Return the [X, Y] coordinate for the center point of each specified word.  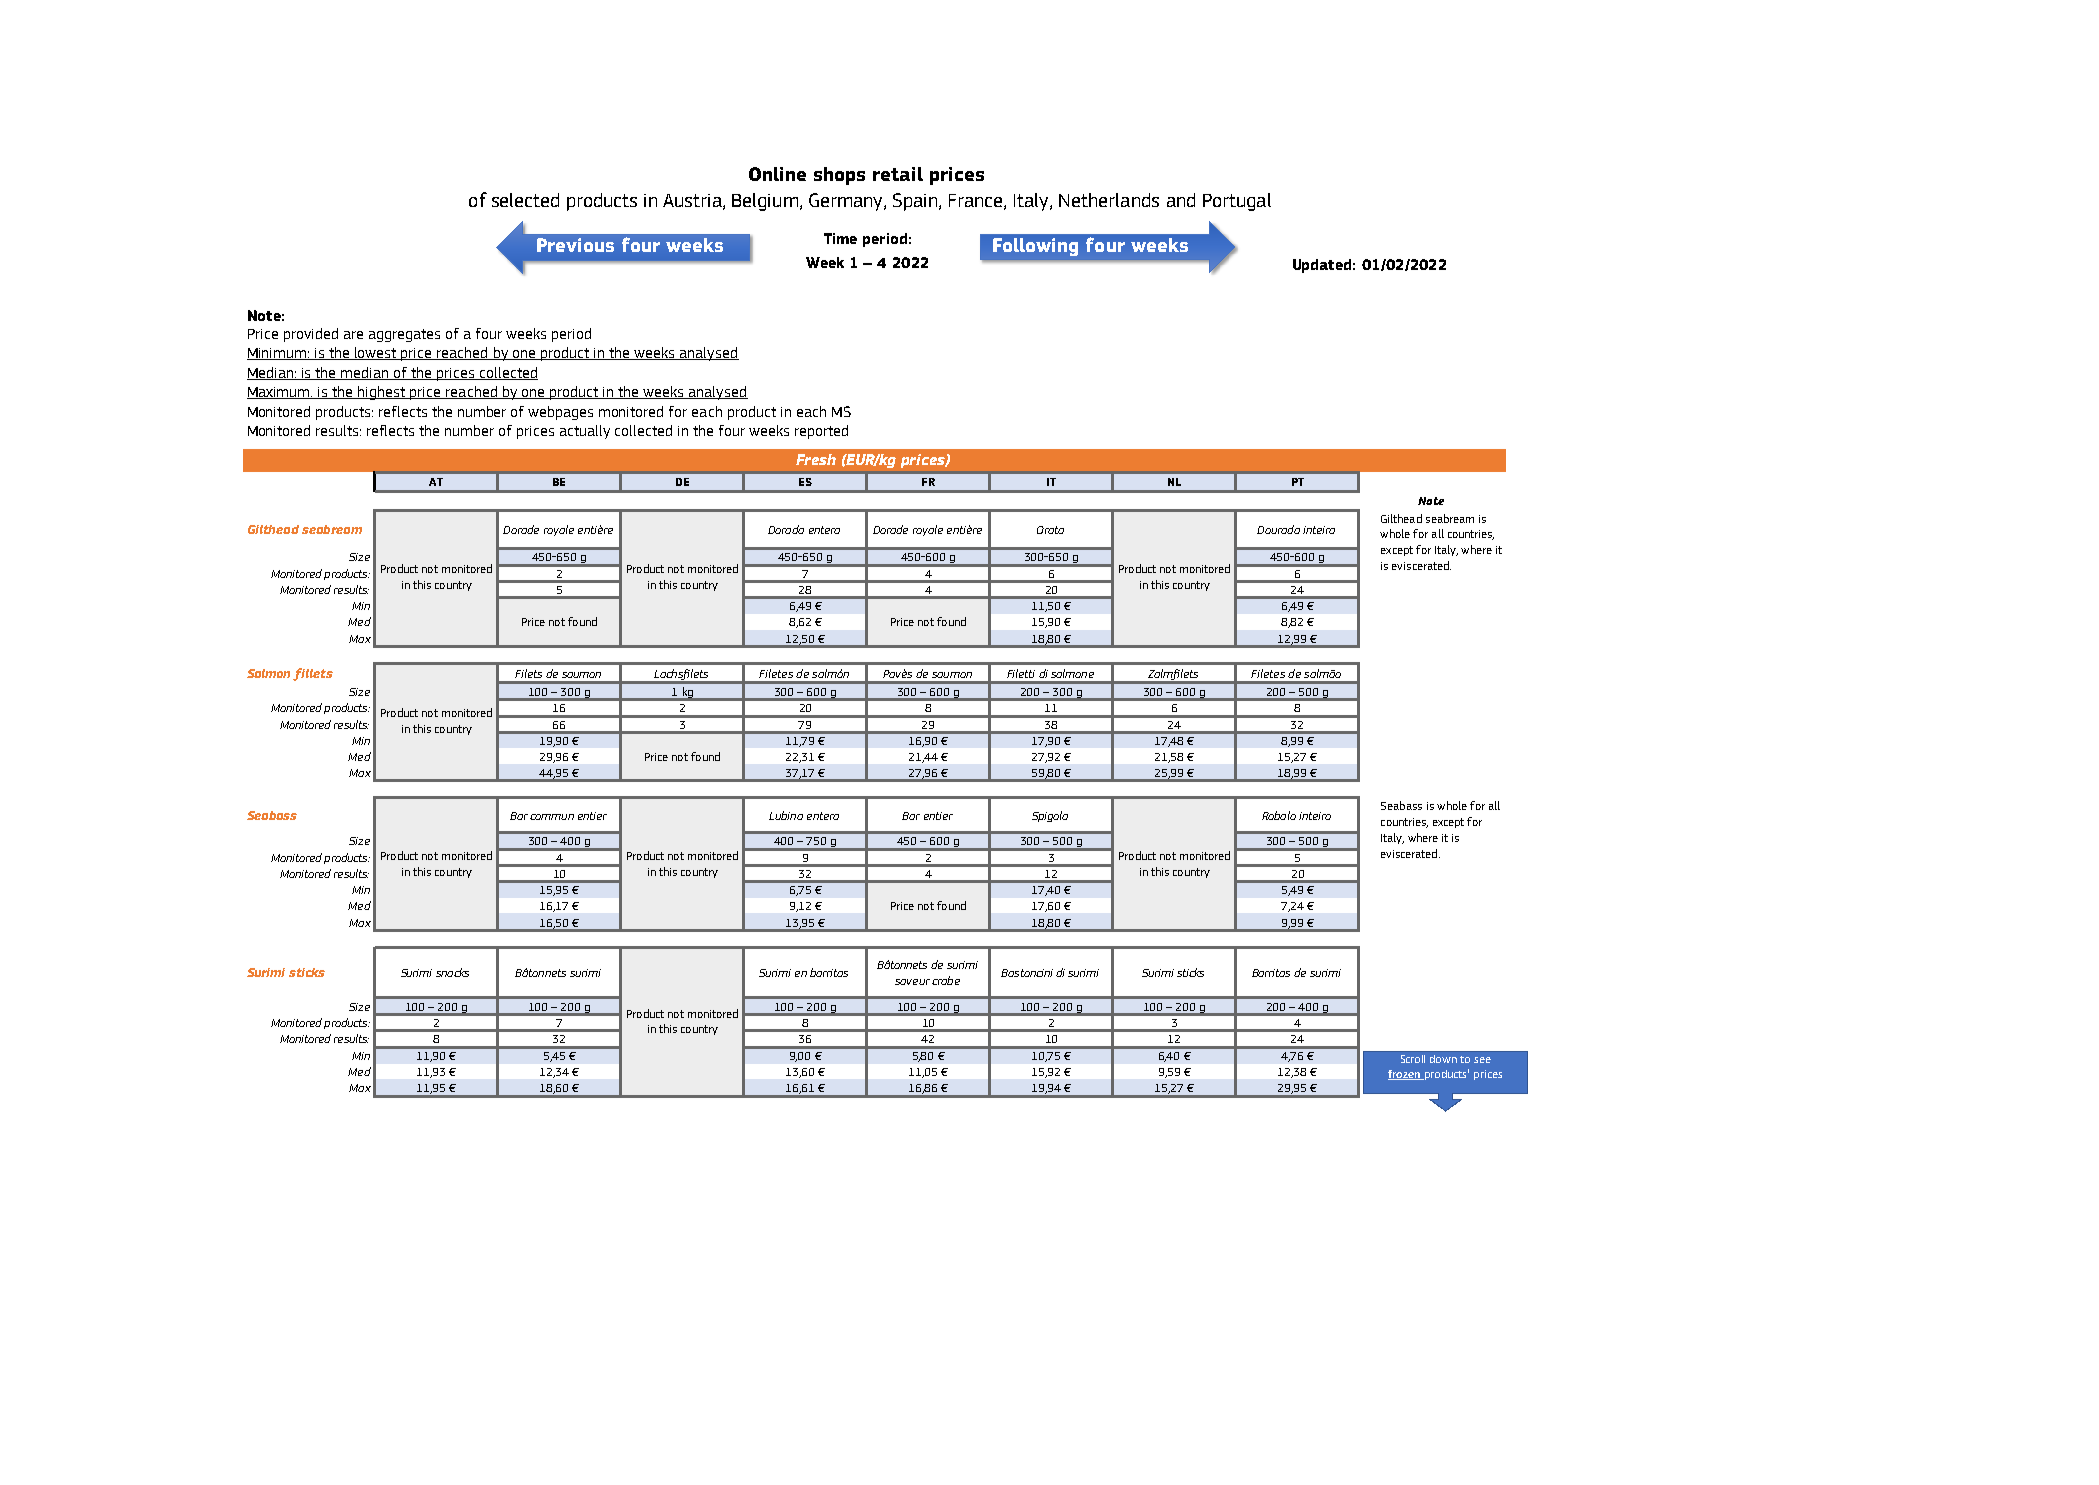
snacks [452, 972]
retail [898, 174]
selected [525, 200]
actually [585, 432]
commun [552, 817]
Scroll [1413, 1059]
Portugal [1237, 202]
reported [821, 432]
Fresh [816, 459]
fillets [313, 674]
